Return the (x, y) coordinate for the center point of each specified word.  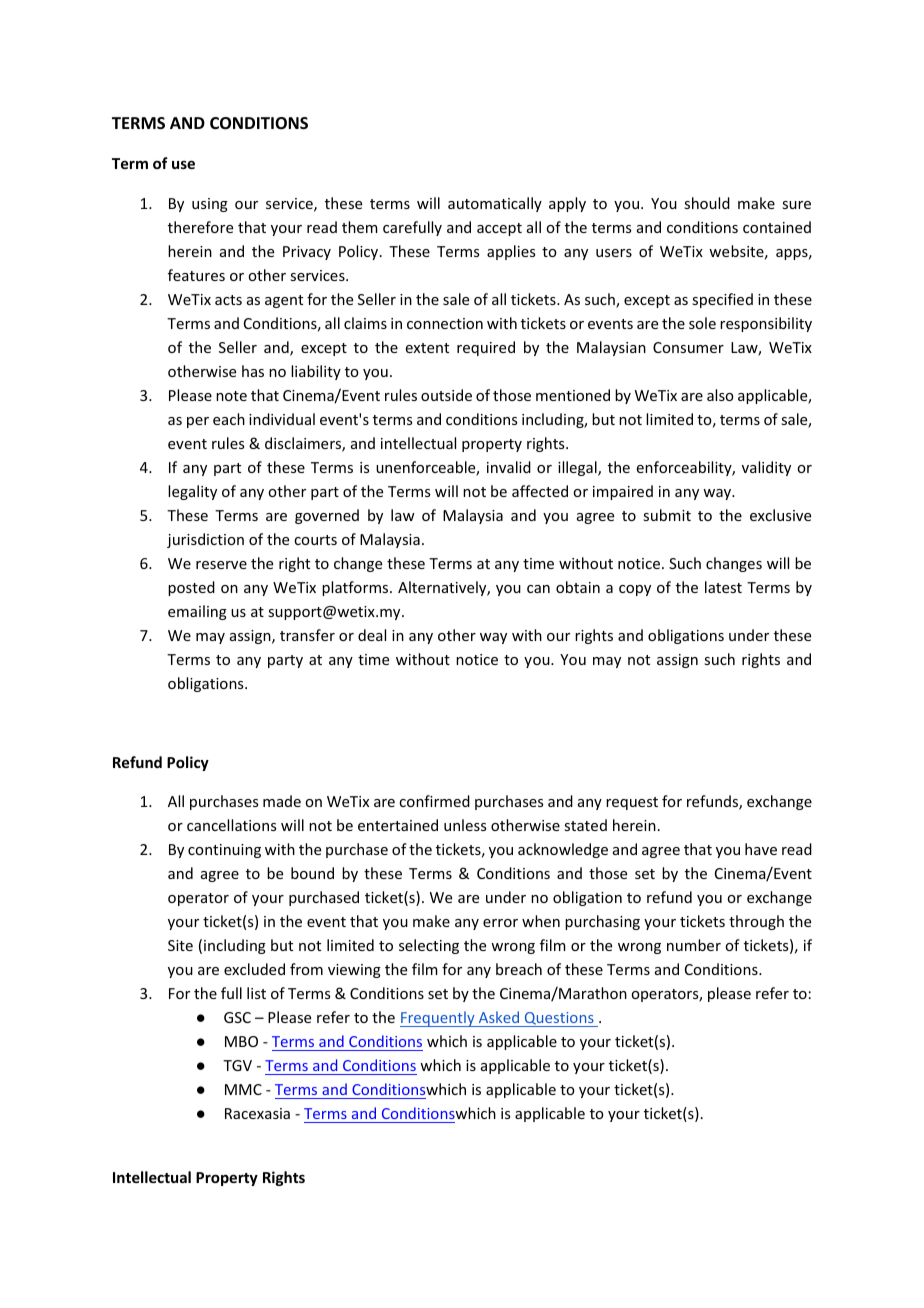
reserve (221, 565)
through (756, 922)
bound (312, 873)
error (500, 923)
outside (446, 395)
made (282, 801)
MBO (241, 1041)
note (231, 396)
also (720, 395)
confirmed (434, 801)
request (632, 803)
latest (723, 587)
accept (499, 229)
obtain (578, 587)
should (707, 203)
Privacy (307, 253)
